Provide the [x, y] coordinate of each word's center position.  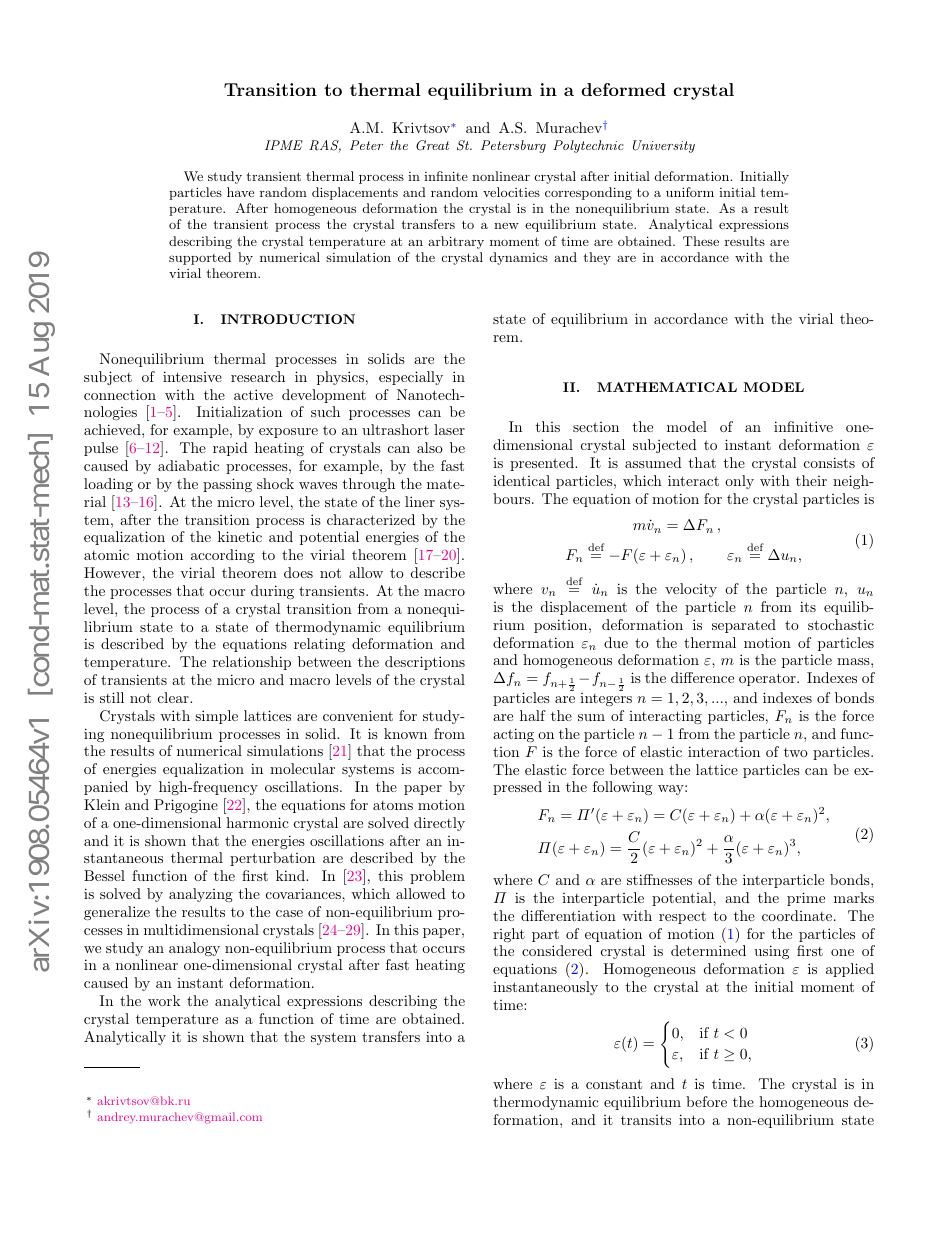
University [664, 146]
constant [614, 1084]
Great [432, 145]
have [240, 192]
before [706, 1101]
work [164, 1000]
